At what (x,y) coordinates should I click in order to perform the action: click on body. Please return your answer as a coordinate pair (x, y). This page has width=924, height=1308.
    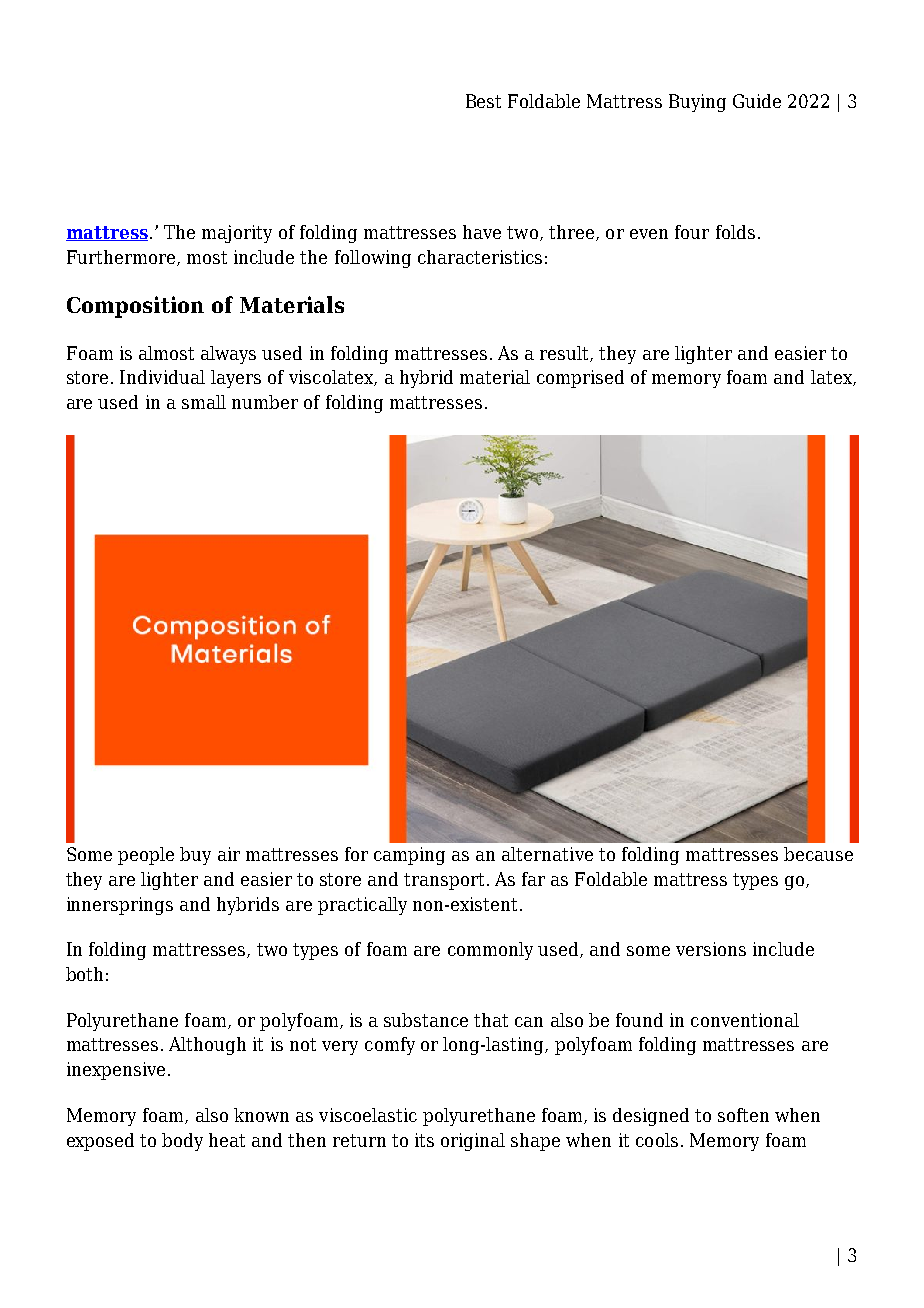
    Looking at the image, I should click on (182, 1142).
